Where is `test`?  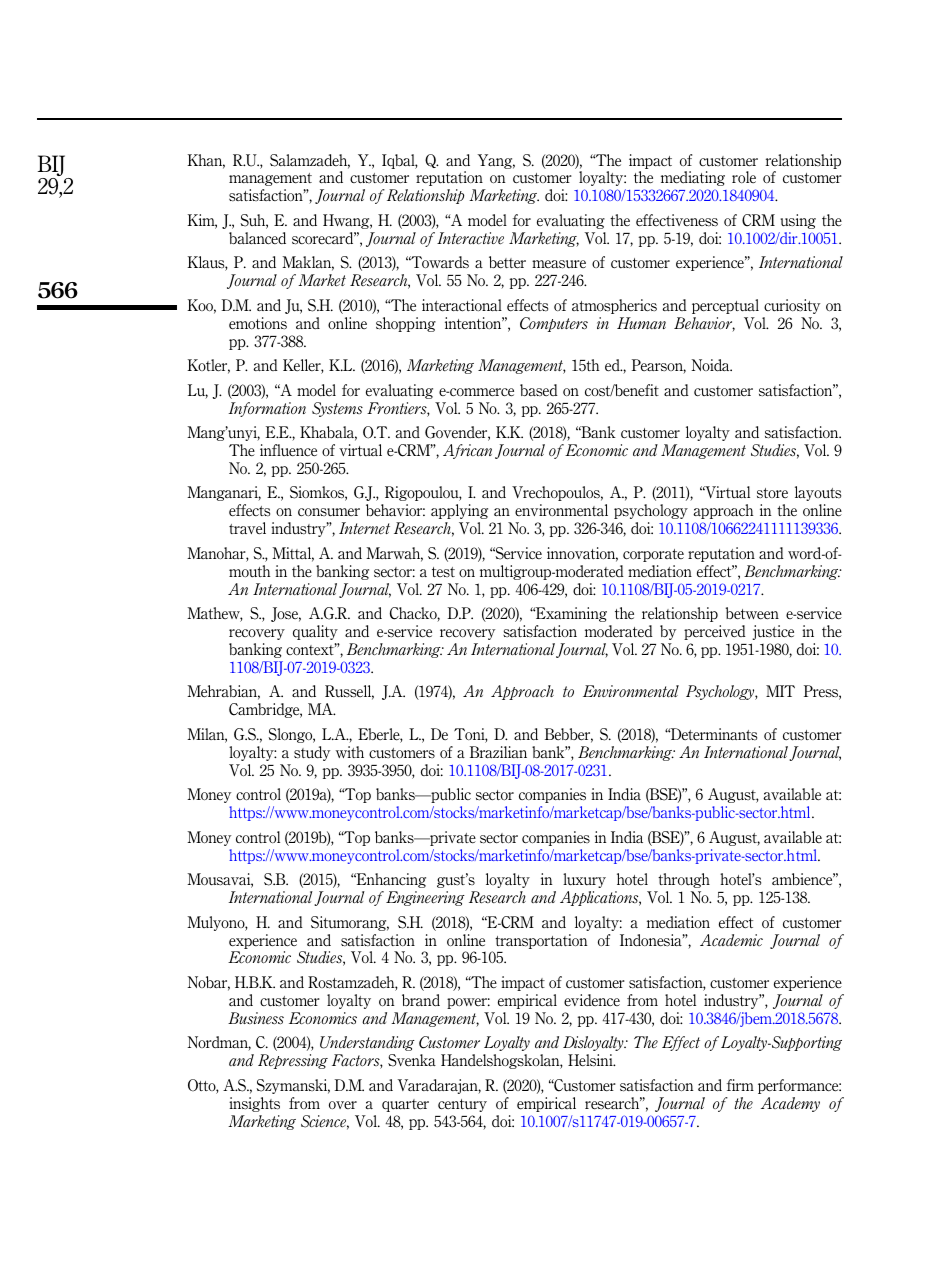
test is located at coordinates (443, 572).
